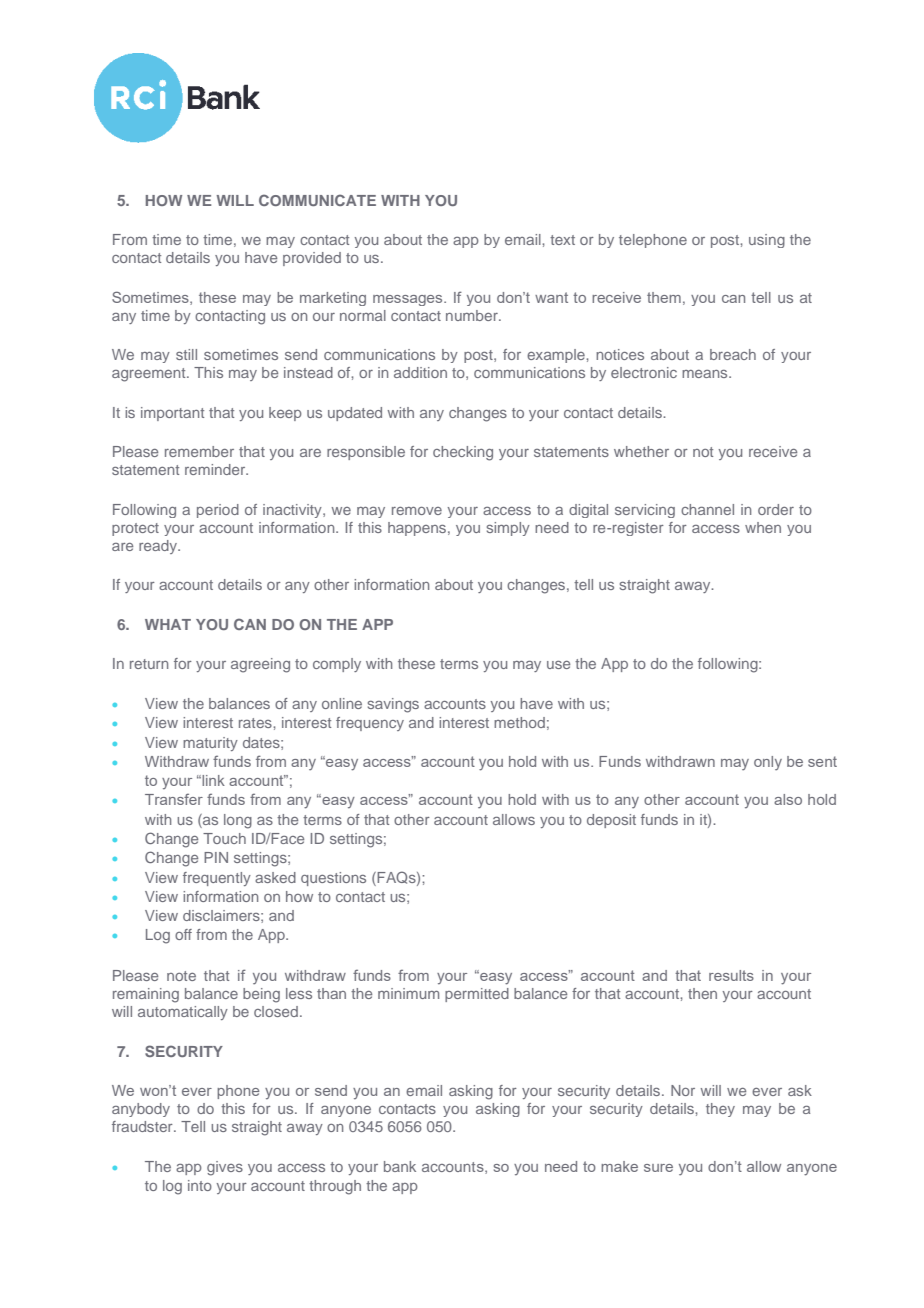 Image resolution: width=924 pixels, height=1308 pixels. I want to click on checking, so click(463, 453).
